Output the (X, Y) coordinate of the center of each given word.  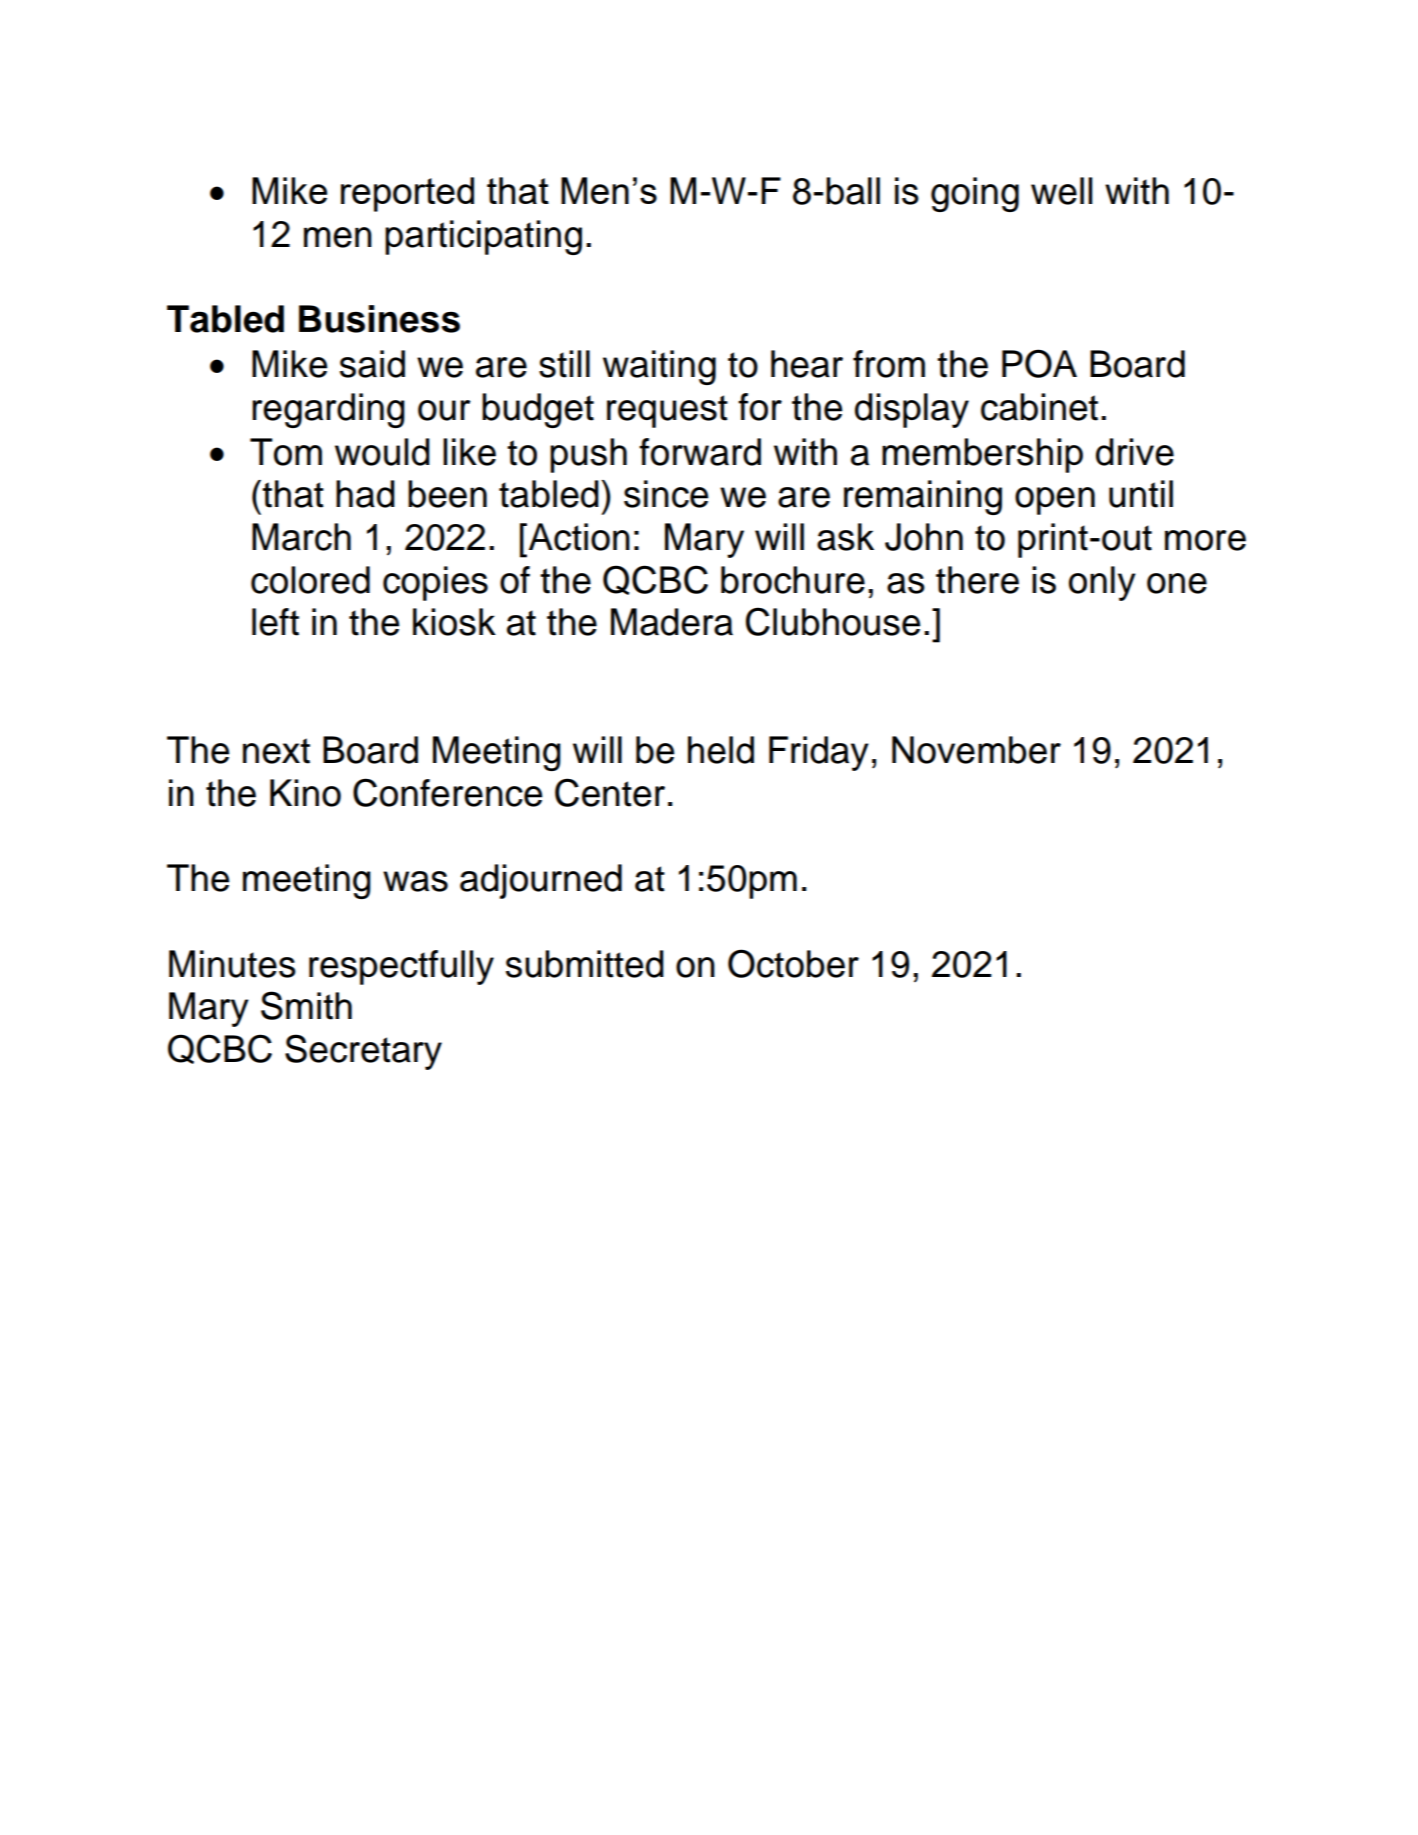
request (667, 411)
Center (610, 792)
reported (407, 194)
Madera (672, 622)
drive (1135, 452)
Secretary (363, 1052)
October (793, 963)
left (275, 622)
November (976, 750)
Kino (305, 793)
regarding (328, 410)
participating (483, 237)
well (1061, 191)
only (1102, 583)
